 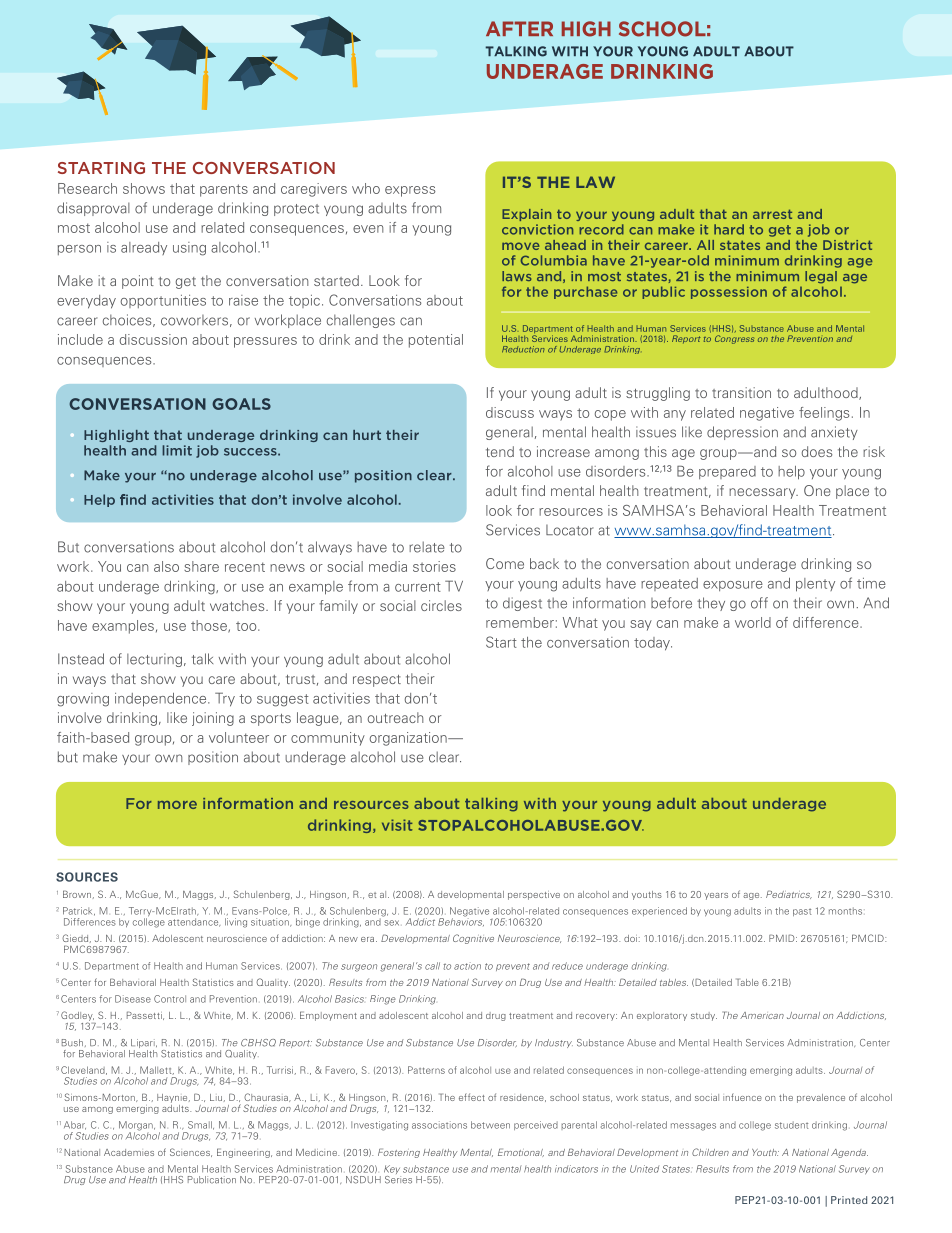 What do you see at coordinates (461, 921) in the screenshot?
I see `Behaviors` at bounding box center [461, 921].
